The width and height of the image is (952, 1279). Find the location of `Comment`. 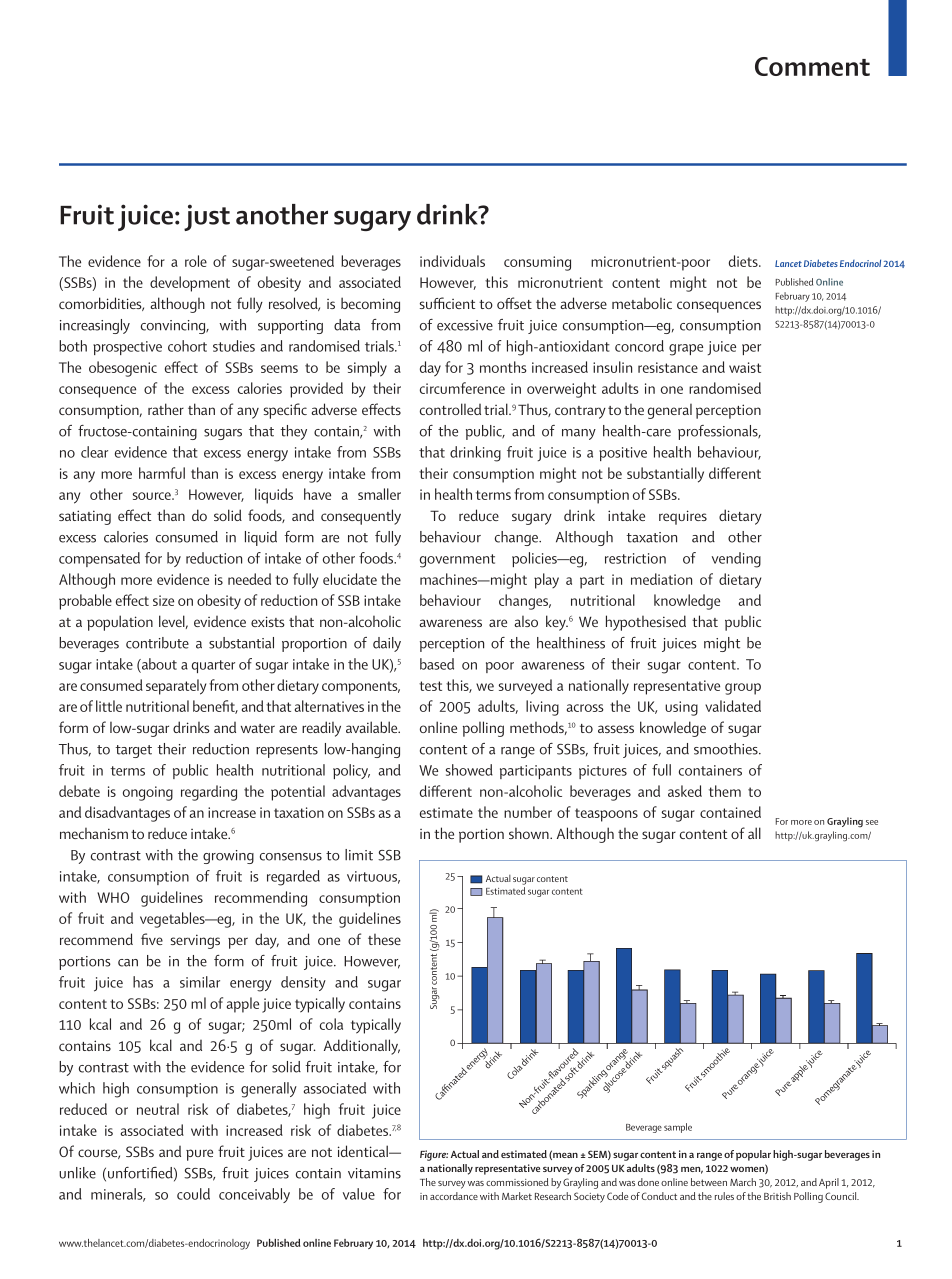

Comment is located at coordinates (812, 66).
